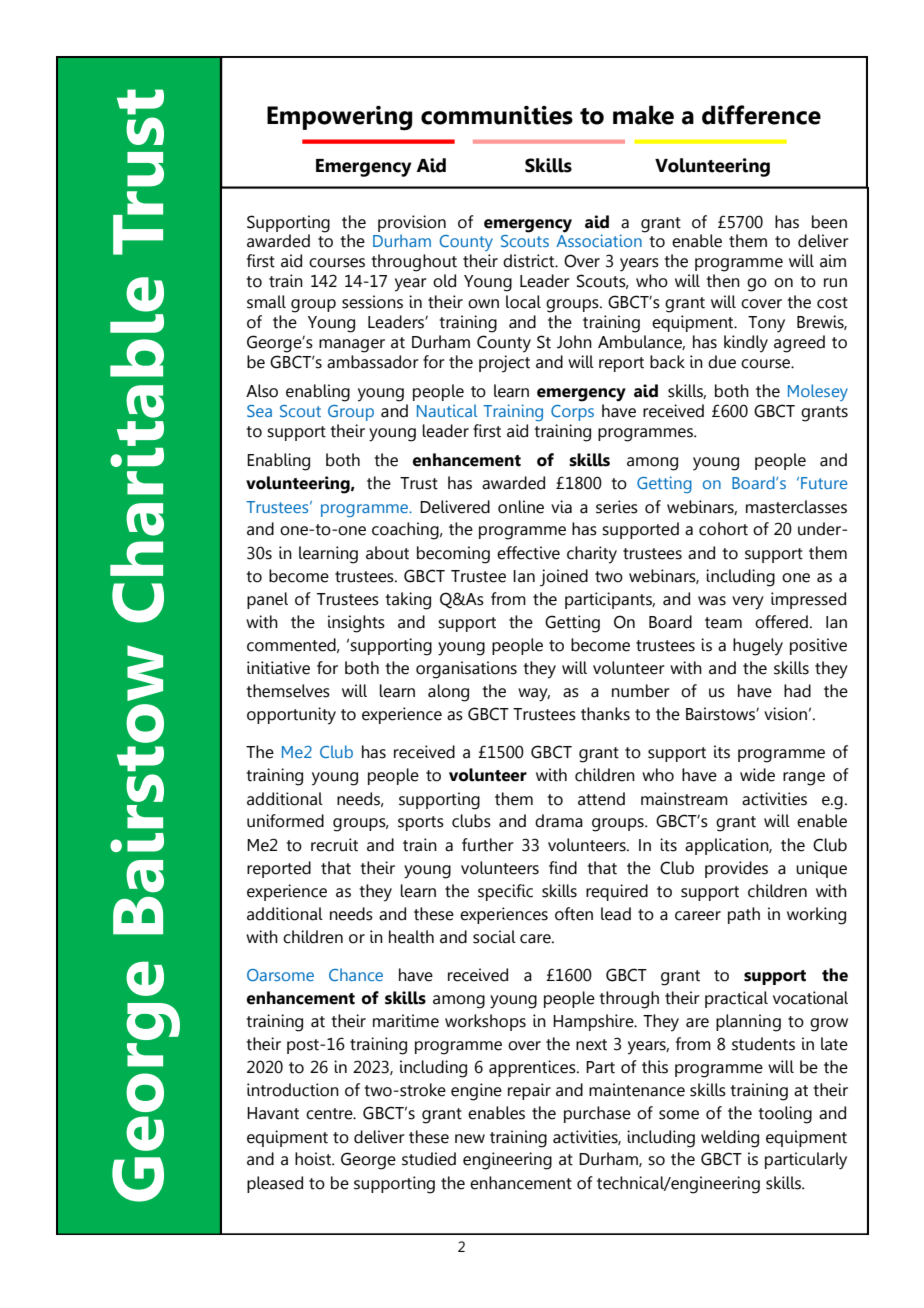  Describe the element at coordinates (559, 821) in the screenshot. I see `drama` at that location.
